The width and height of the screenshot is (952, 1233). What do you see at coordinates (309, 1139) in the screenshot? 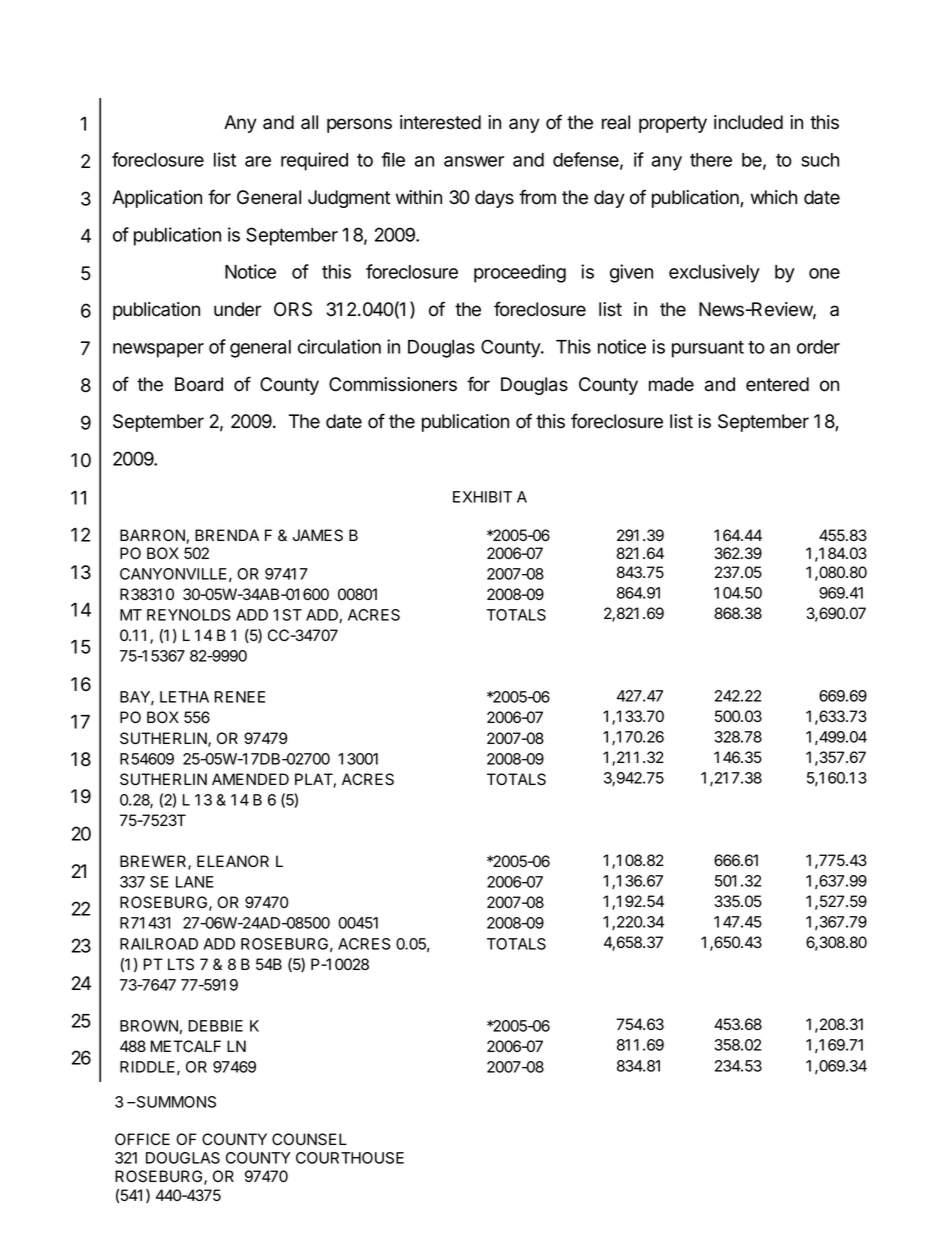
I see `COUNSEL` at bounding box center [309, 1139].
